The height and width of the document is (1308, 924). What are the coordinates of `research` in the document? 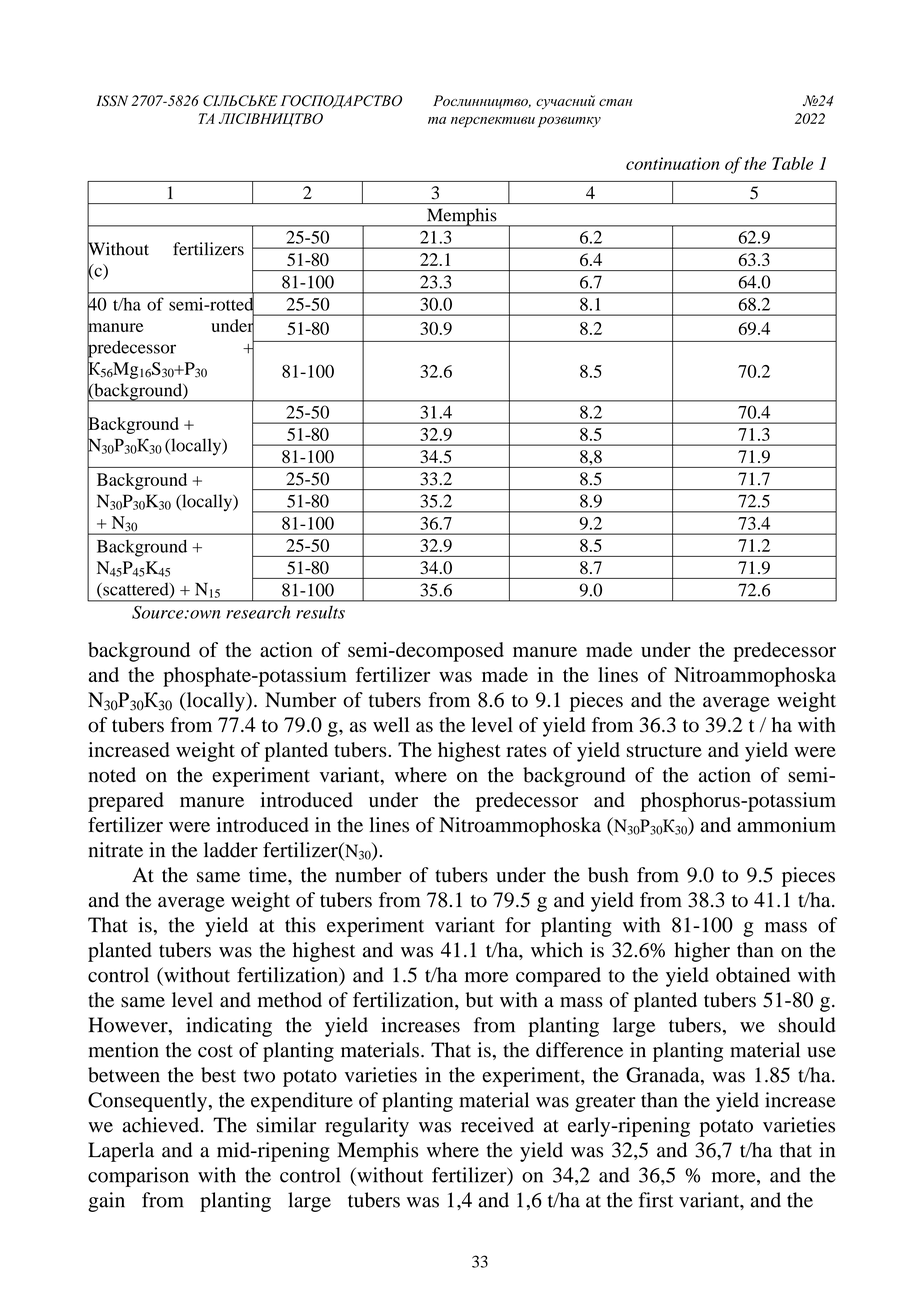 It's located at (258, 612).
